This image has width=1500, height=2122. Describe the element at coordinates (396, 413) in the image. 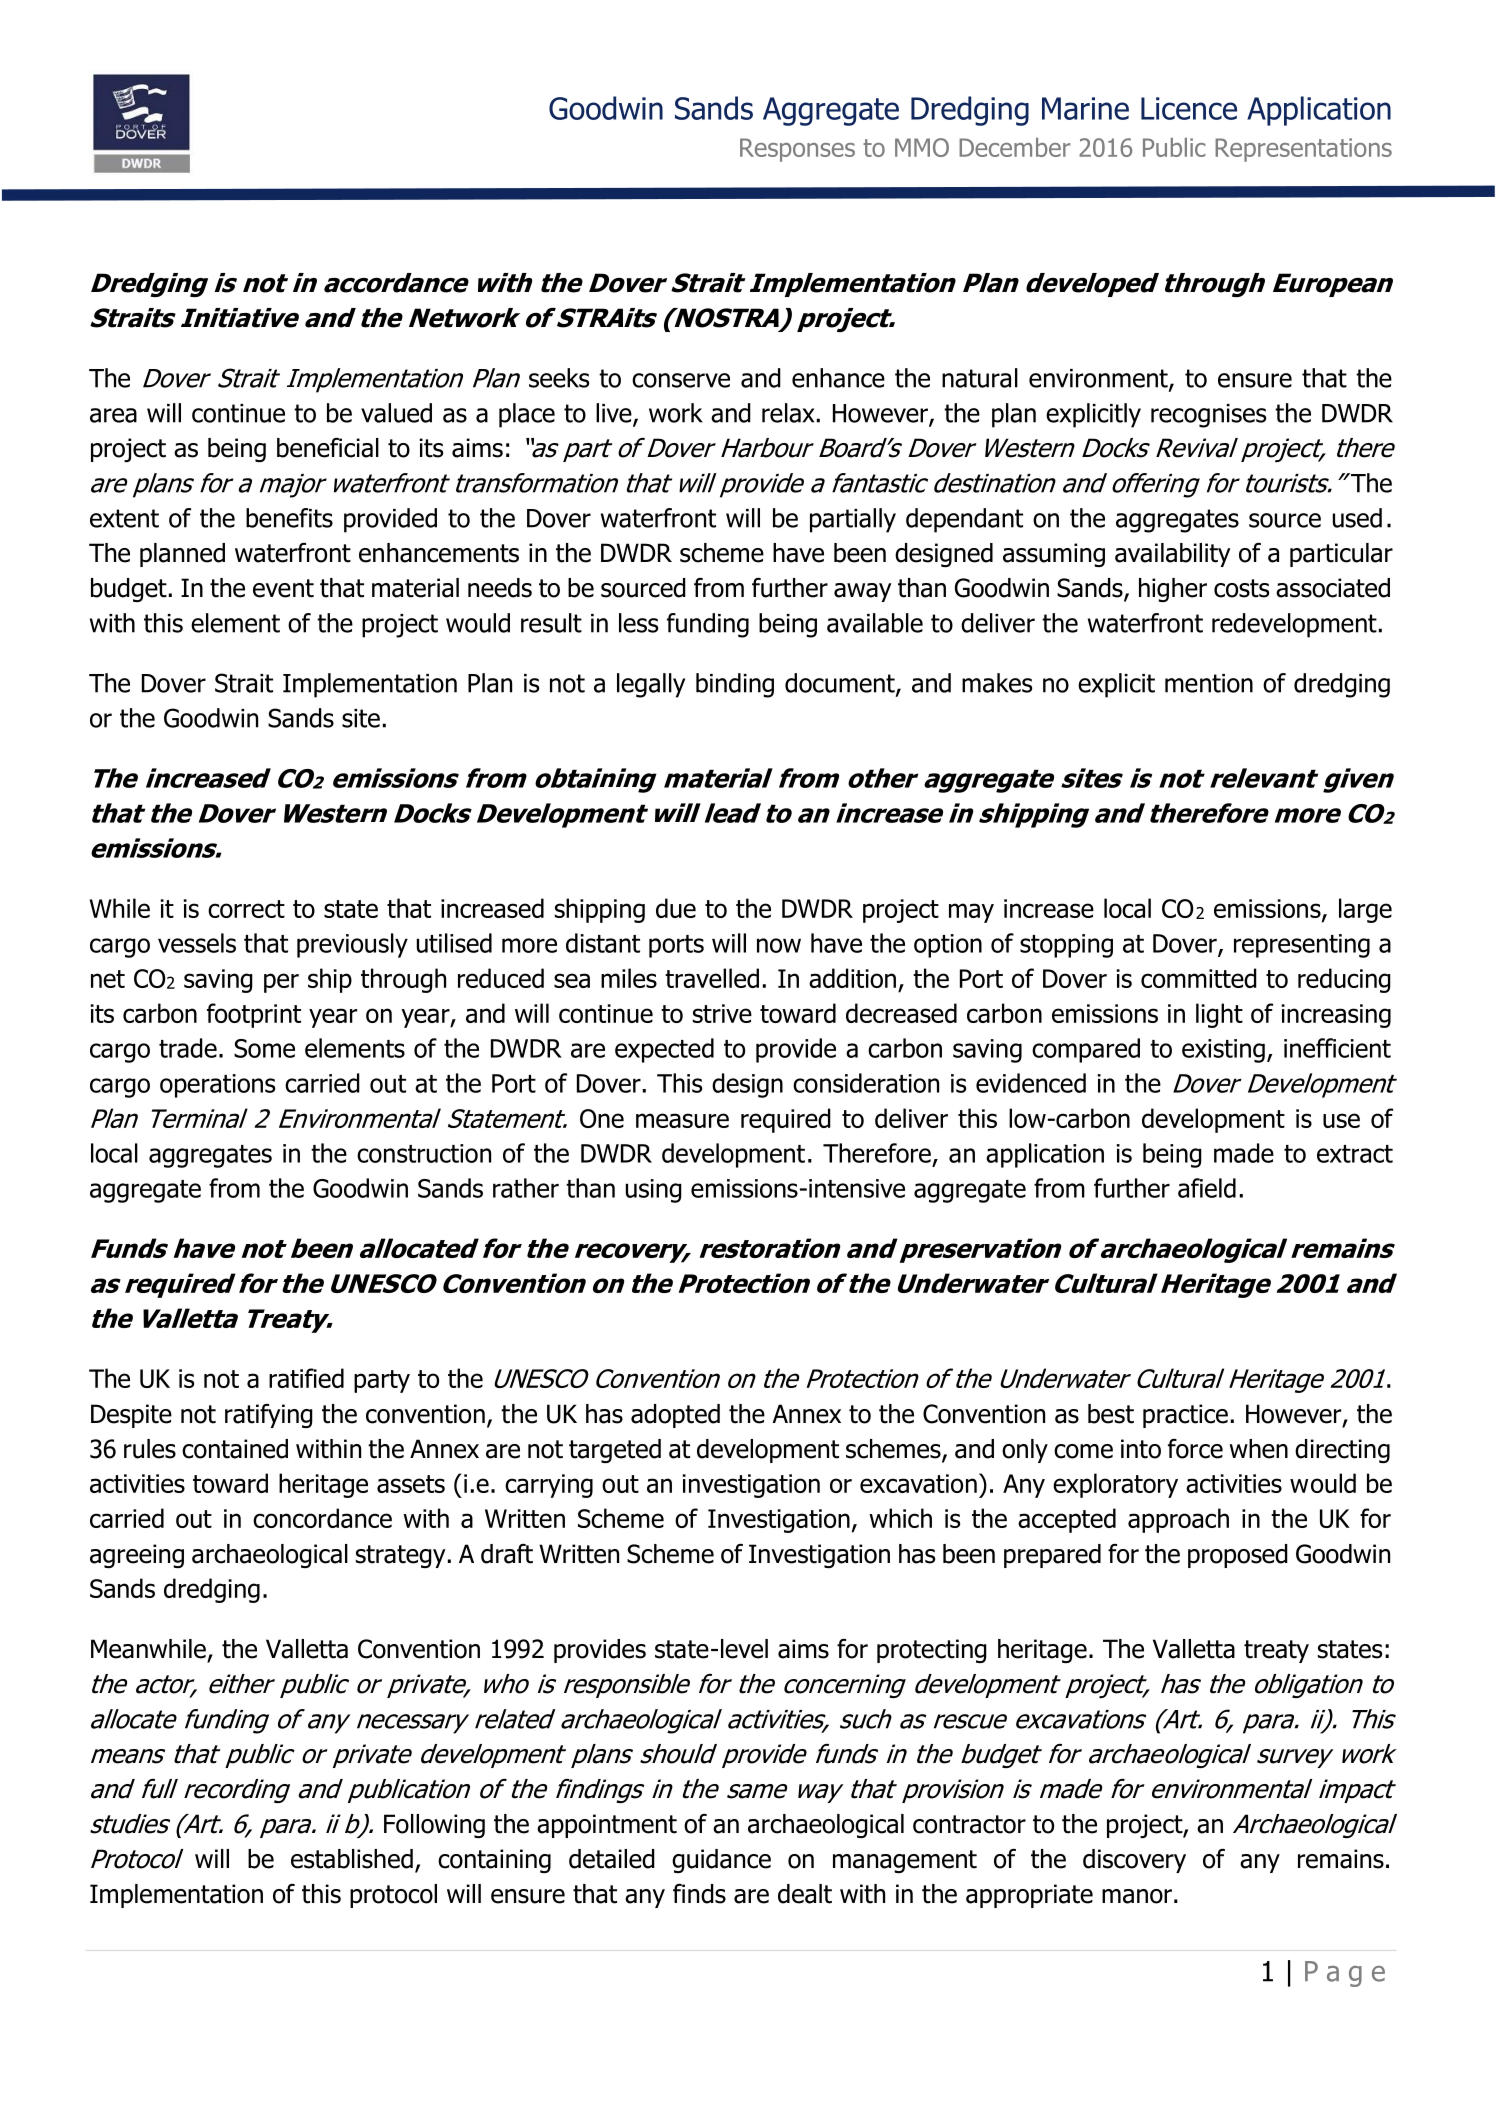

I see `valued` at that location.
